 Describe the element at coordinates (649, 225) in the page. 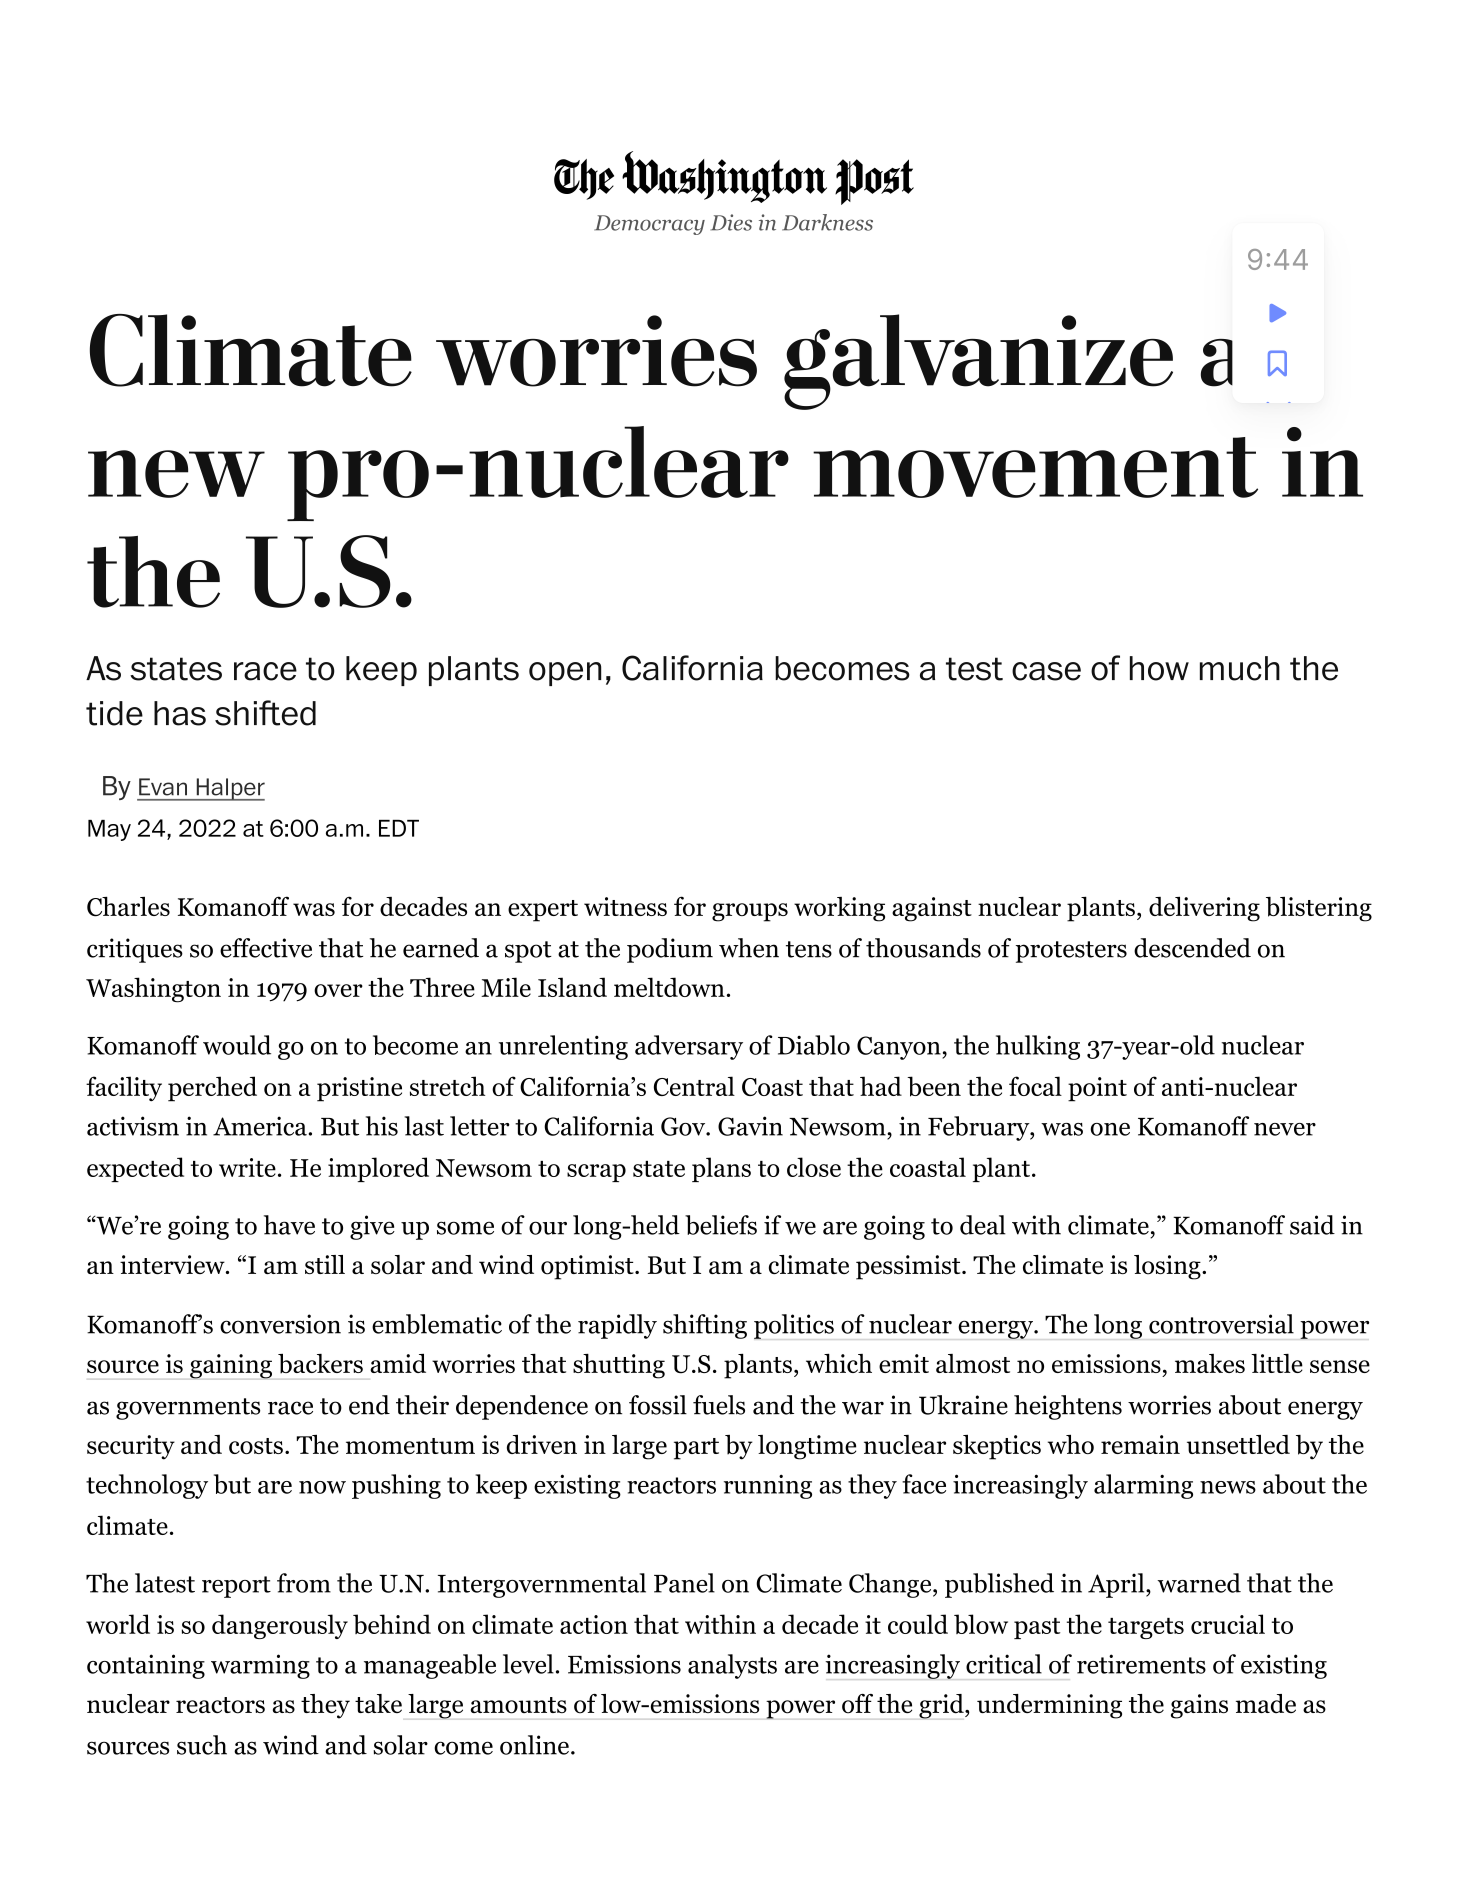

I see `Democracy` at that location.
